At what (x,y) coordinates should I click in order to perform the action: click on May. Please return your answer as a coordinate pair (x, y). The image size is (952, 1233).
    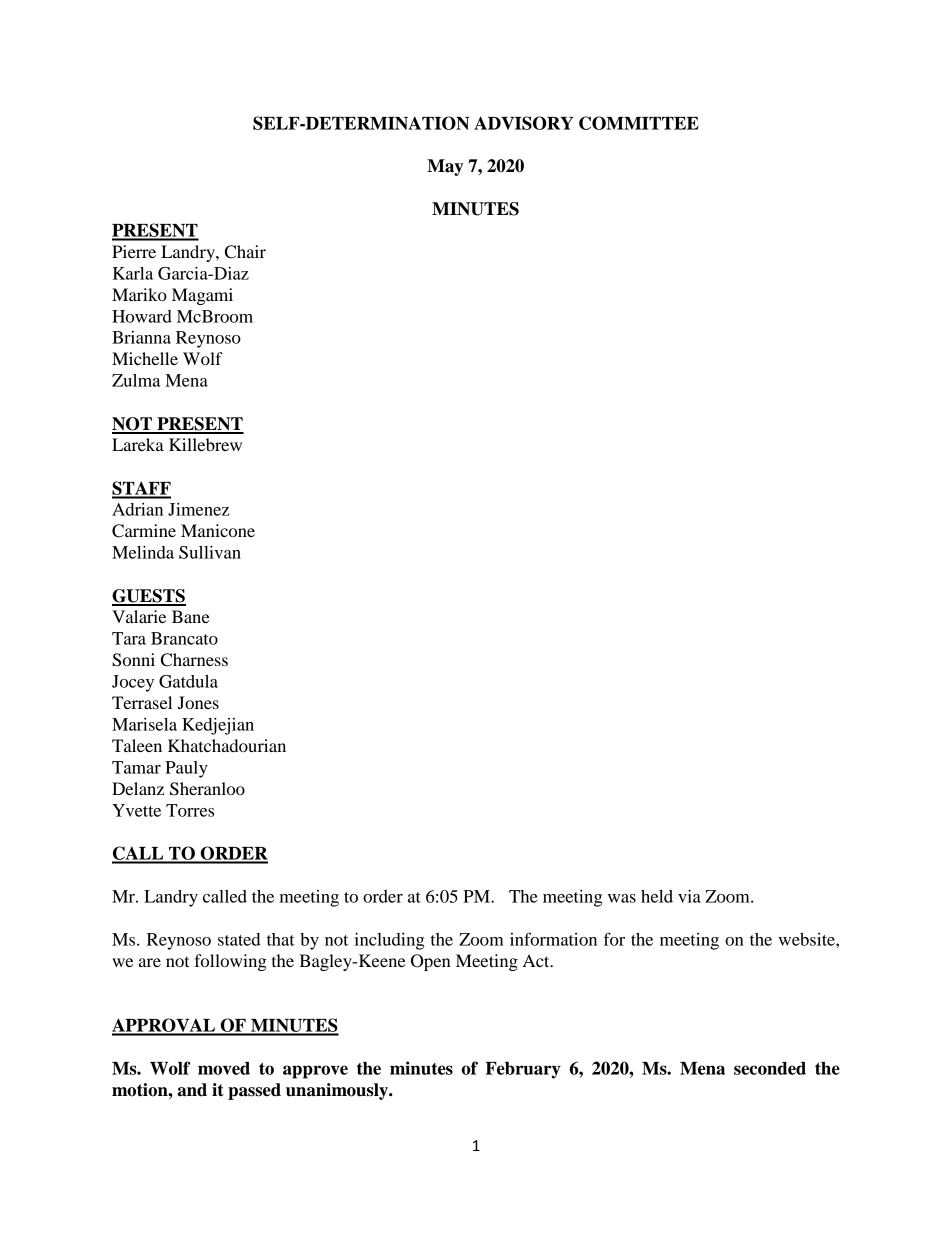
    Looking at the image, I should click on (445, 167).
